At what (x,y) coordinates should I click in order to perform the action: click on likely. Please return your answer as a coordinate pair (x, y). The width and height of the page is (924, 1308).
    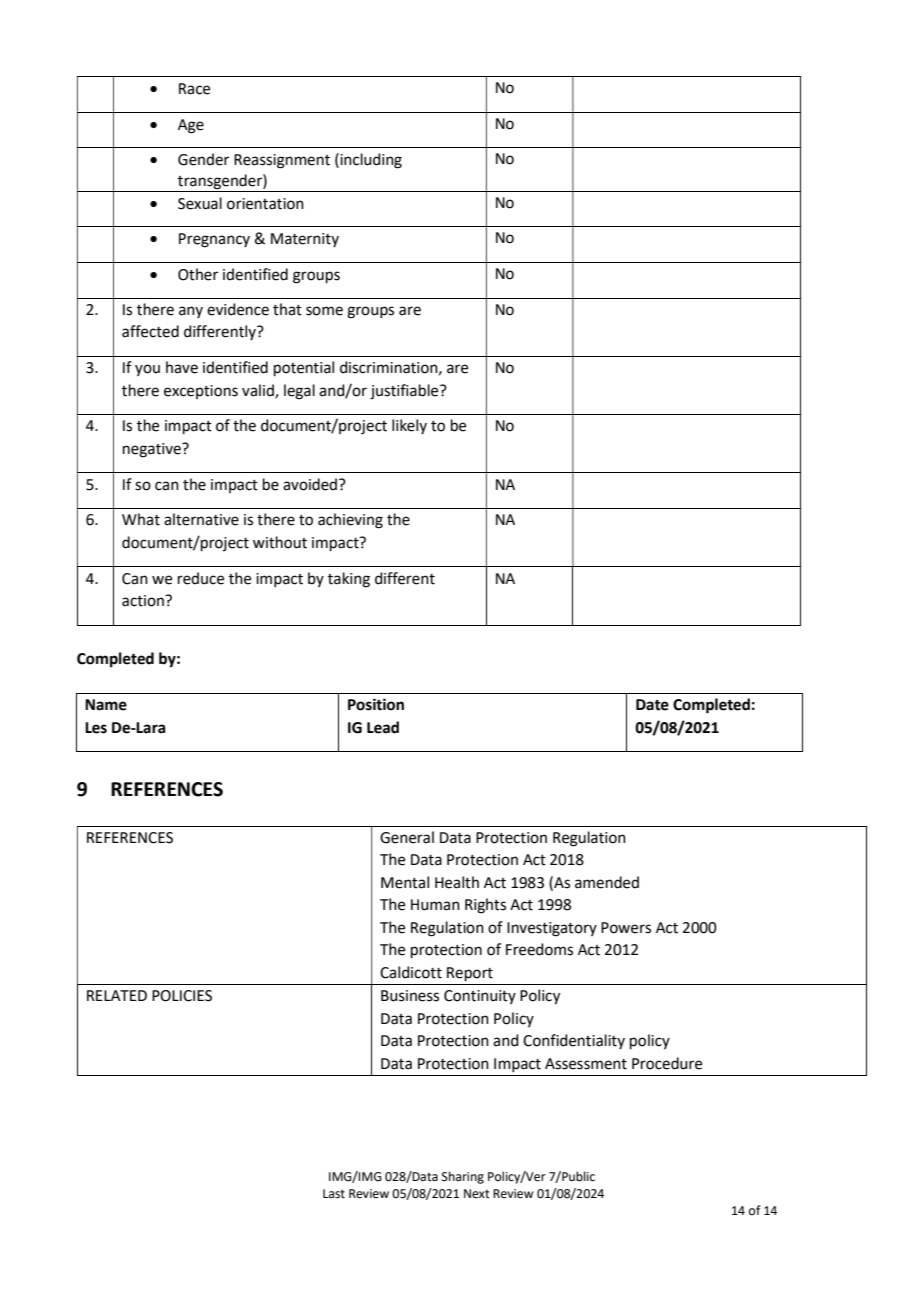
    Looking at the image, I should click on (409, 426).
